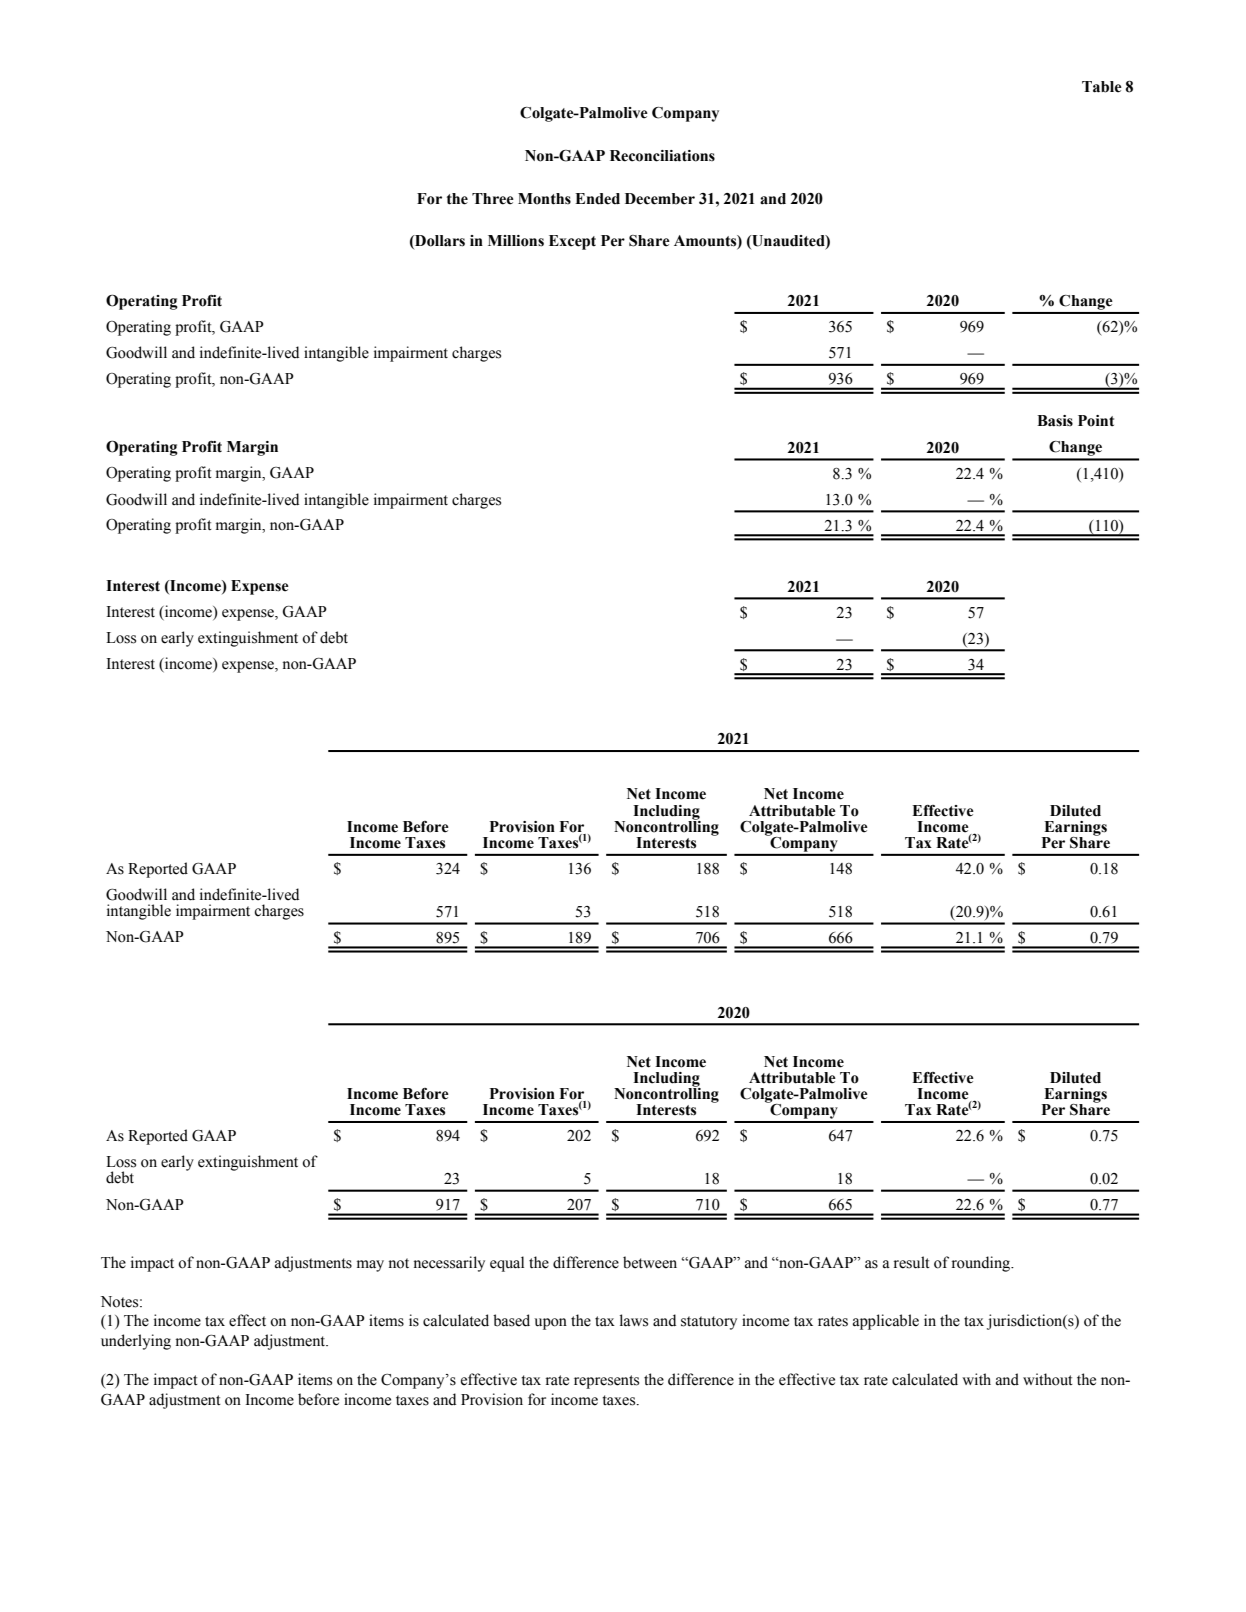  I want to click on Three, so click(493, 199).
